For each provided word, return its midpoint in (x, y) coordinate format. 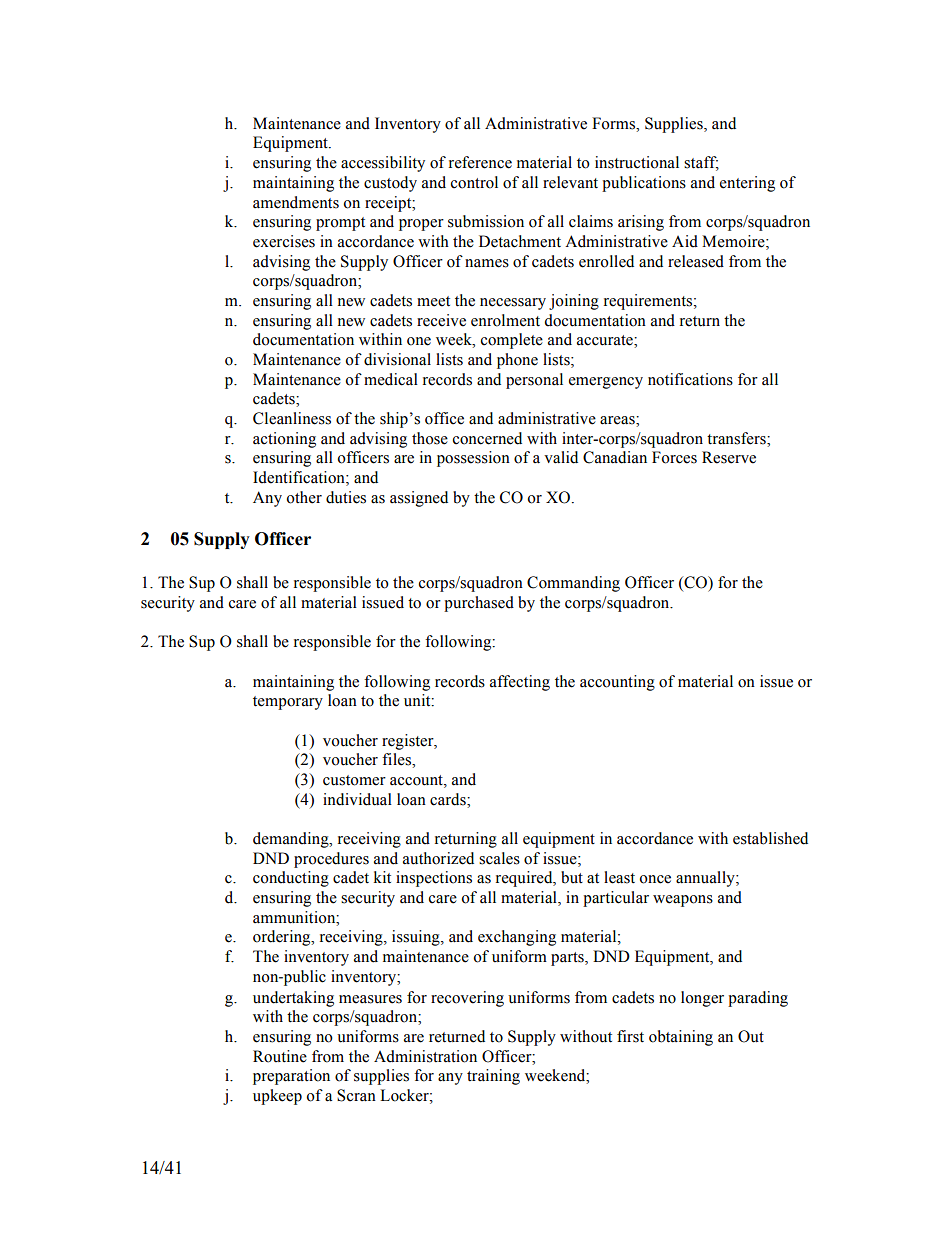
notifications (690, 379)
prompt (340, 224)
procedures (331, 860)
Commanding (573, 584)
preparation (291, 1077)
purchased (479, 604)
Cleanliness (292, 418)
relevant (570, 182)
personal (534, 381)
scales (499, 858)
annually (706, 879)
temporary (288, 703)
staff (701, 163)
